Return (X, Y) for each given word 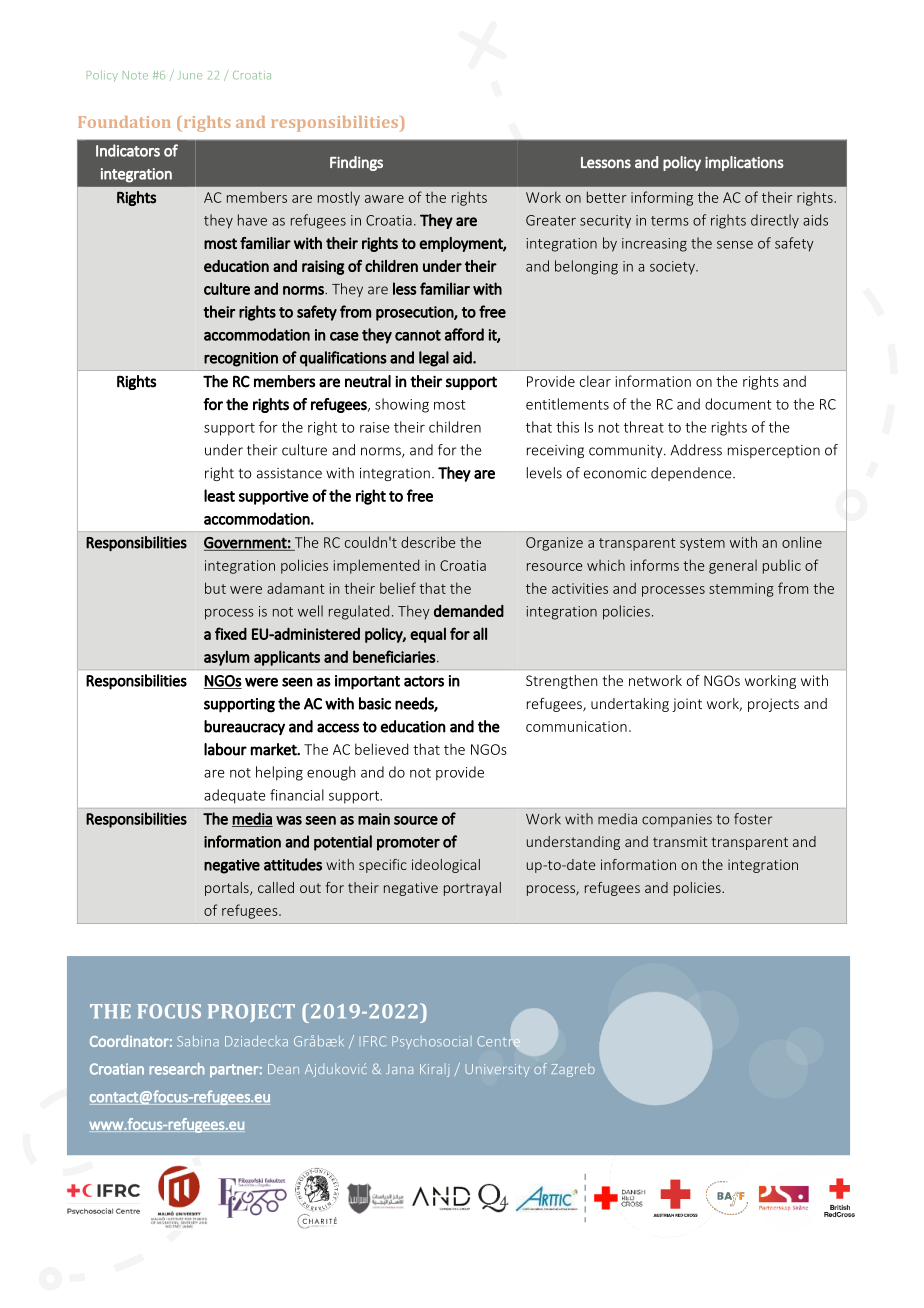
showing (402, 405)
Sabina (198, 1041)
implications (744, 163)
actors (424, 681)
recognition (241, 359)
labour (225, 749)
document (738, 404)
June (190, 75)
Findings (356, 163)
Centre (498, 1041)
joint (687, 705)
